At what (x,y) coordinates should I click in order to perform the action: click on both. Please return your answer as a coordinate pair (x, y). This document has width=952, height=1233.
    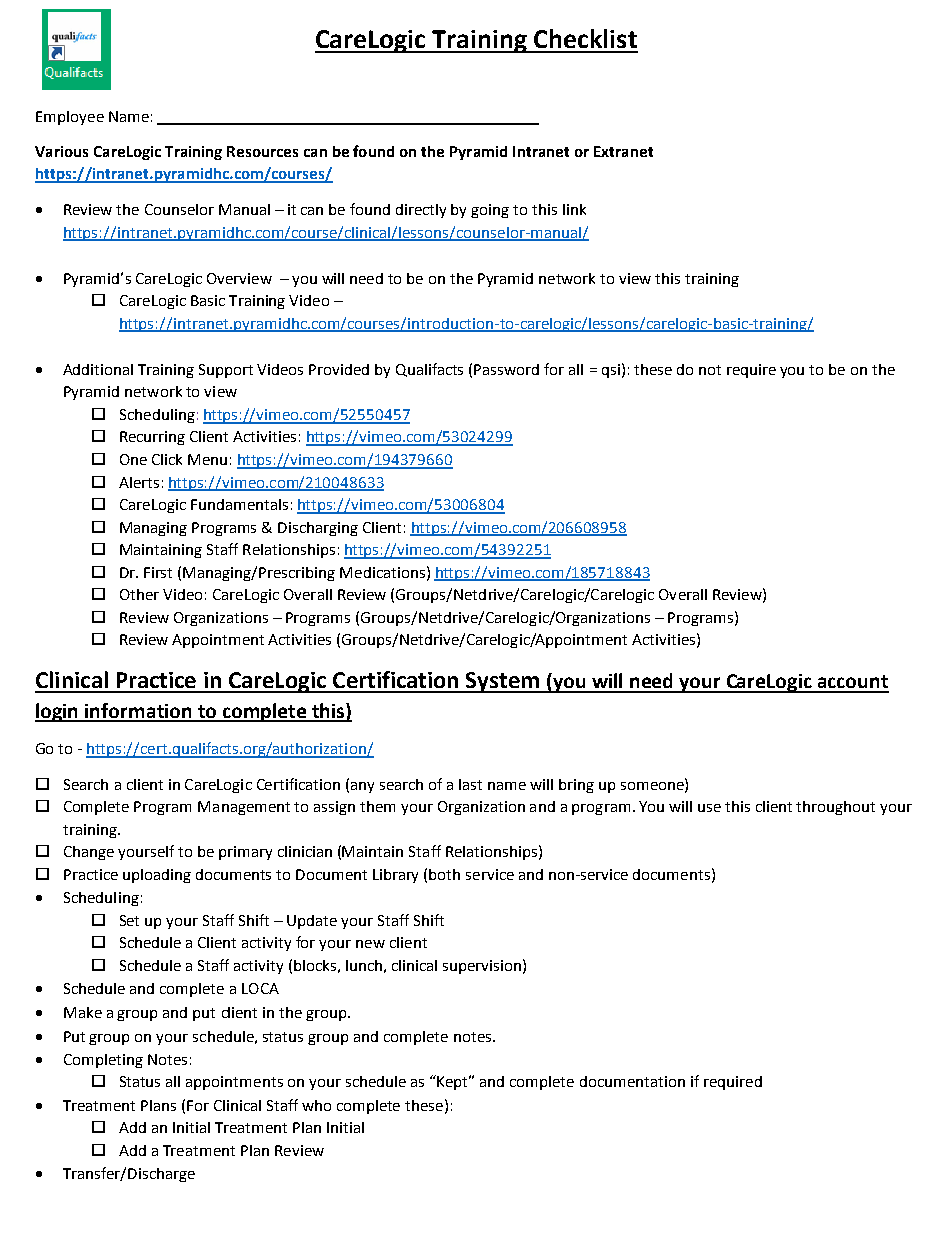
    Looking at the image, I should click on (444, 874).
